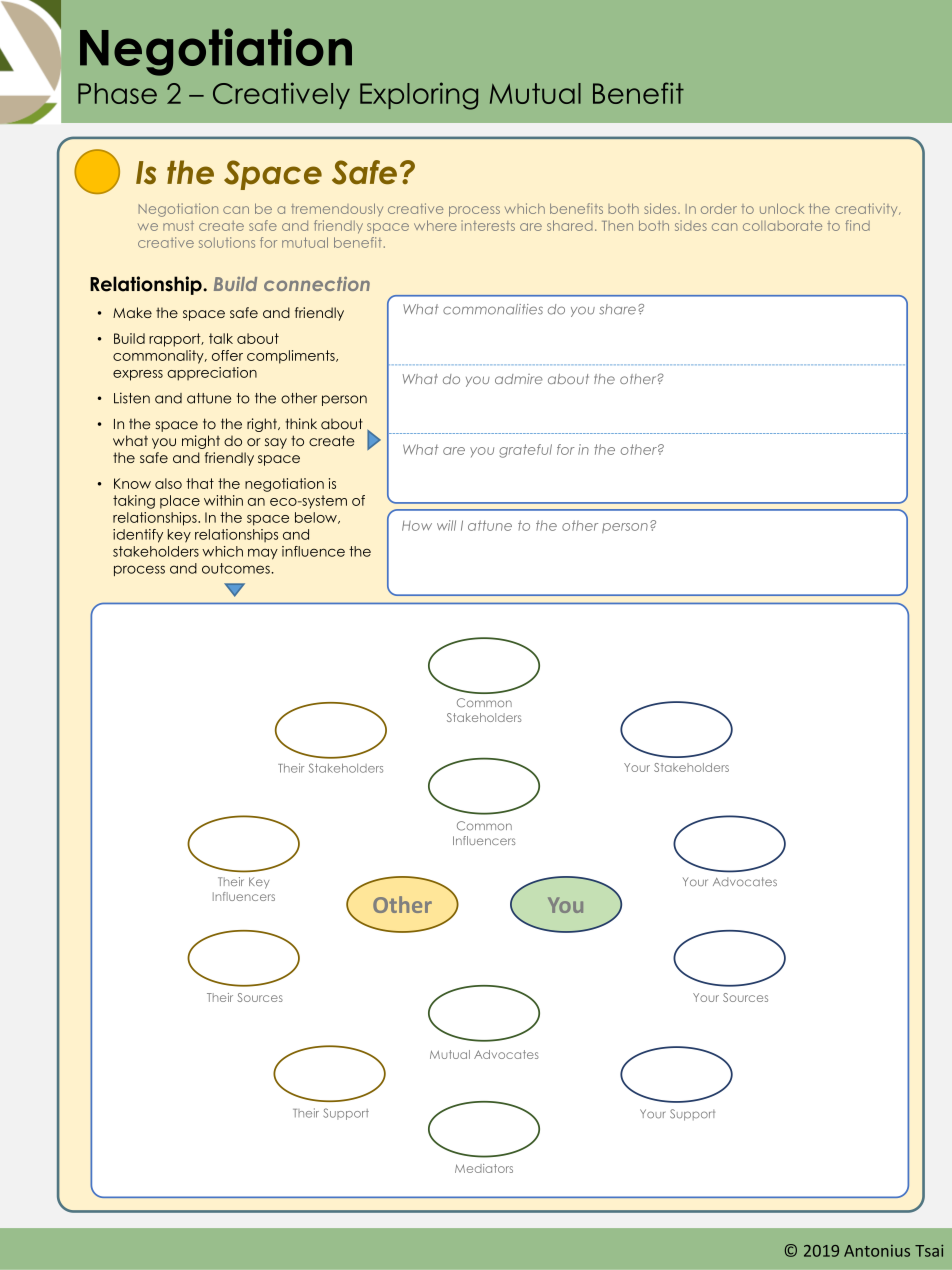 The image size is (952, 1270). I want to click on Phase, so click(117, 93).
